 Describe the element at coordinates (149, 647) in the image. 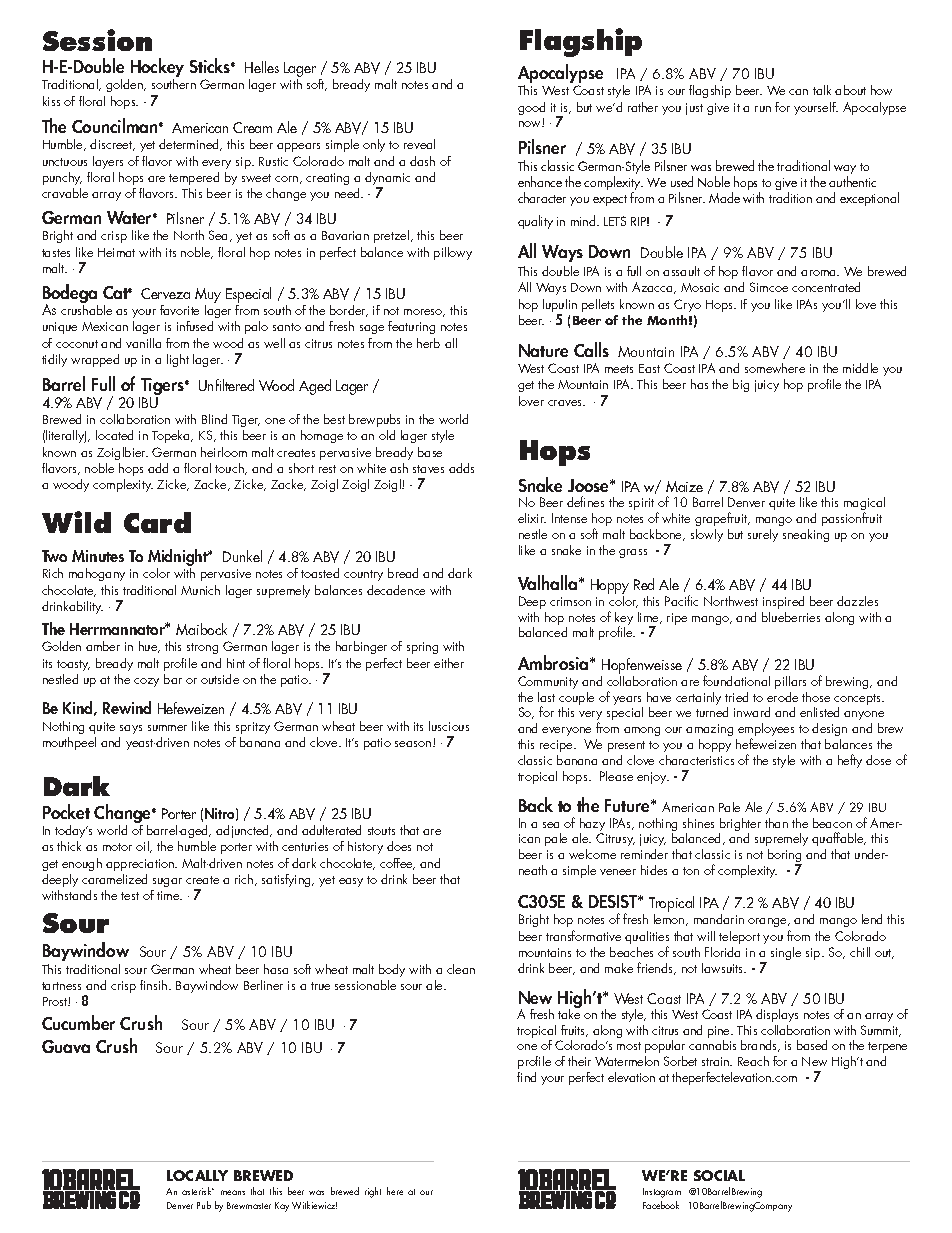

I see `hue` at that location.
